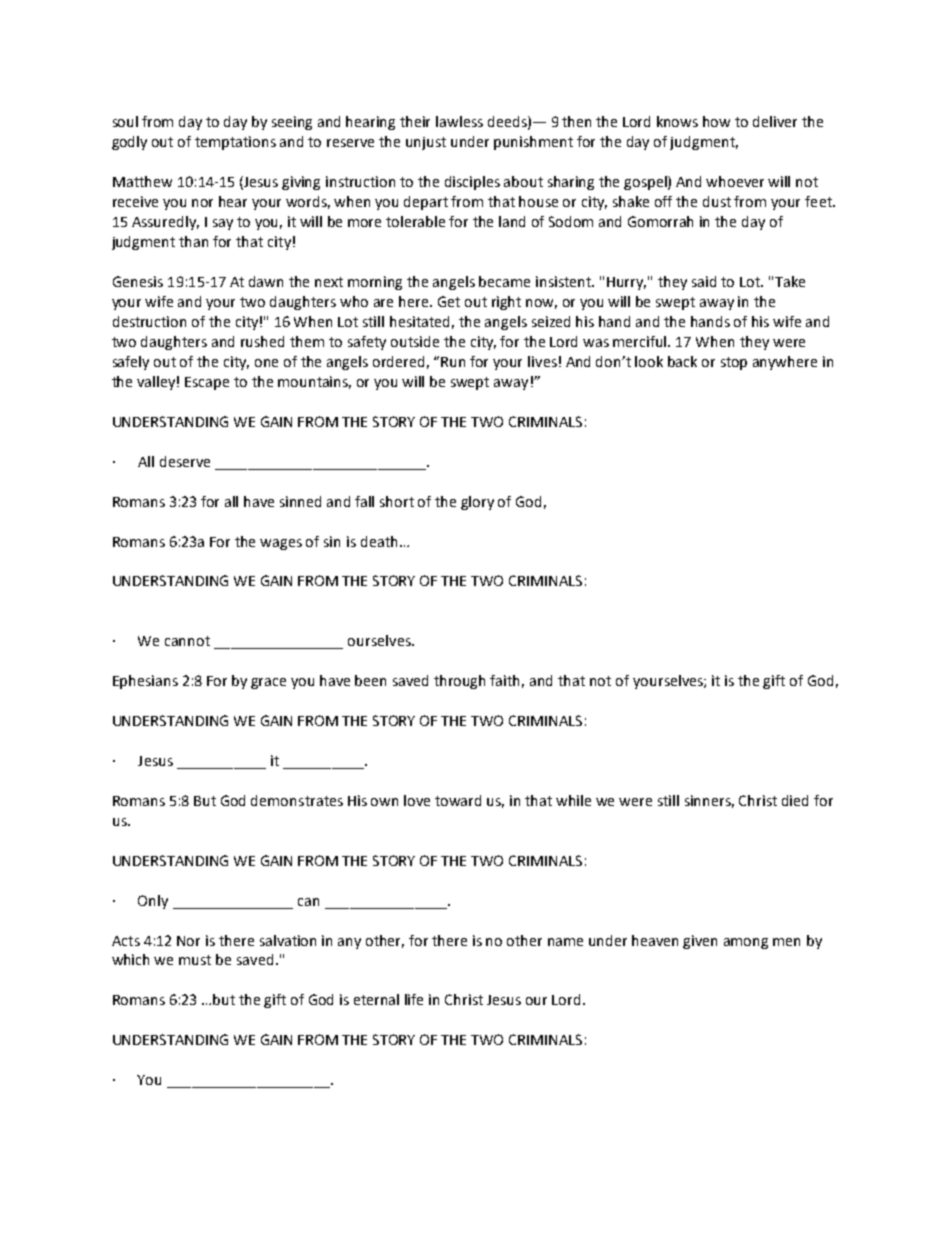  What do you see at coordinates (716, 121) in the document?
I see `how` at bounding box center [716, 121].
